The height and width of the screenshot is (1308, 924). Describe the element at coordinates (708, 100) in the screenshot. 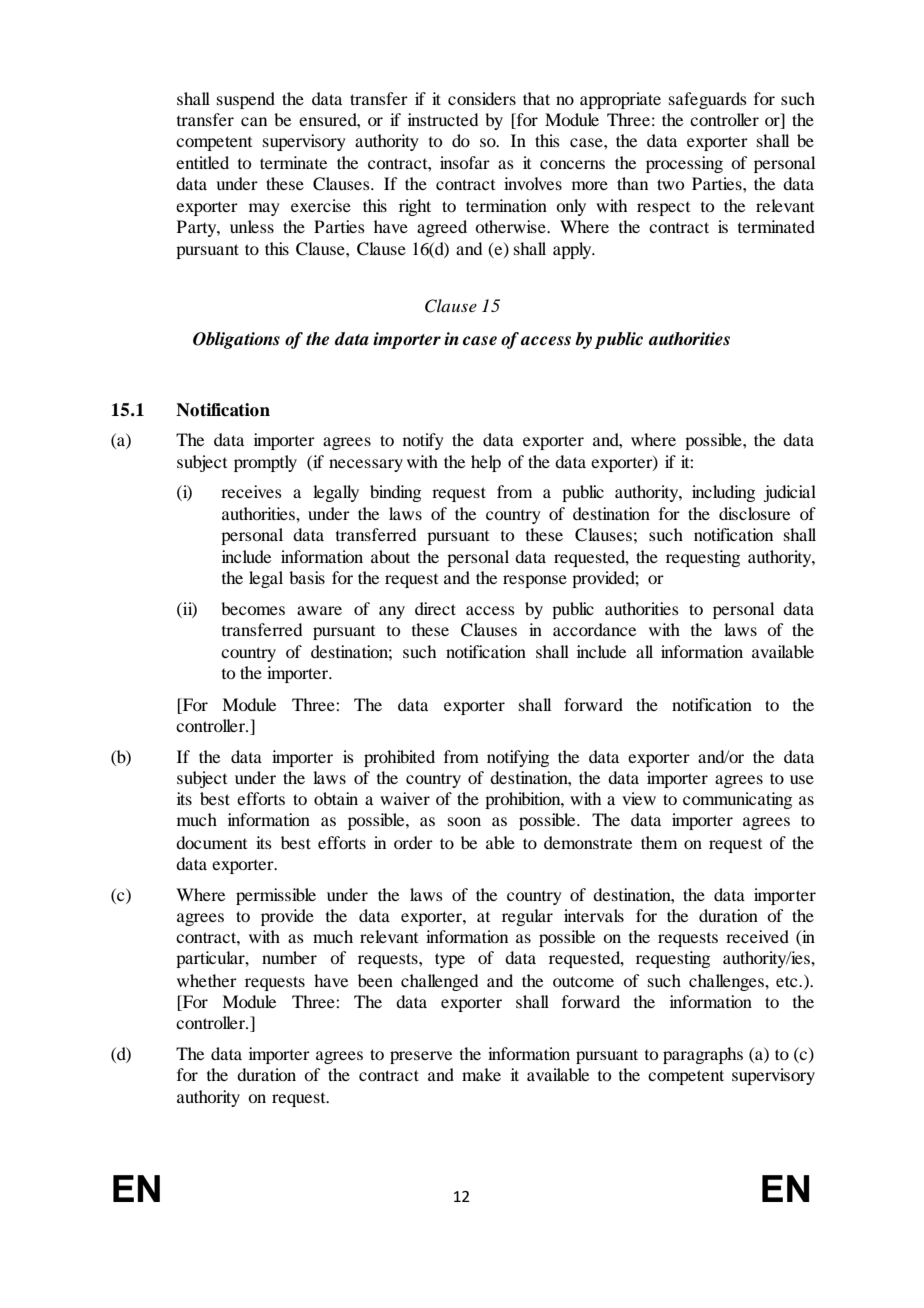

I see `safeguards` at that location.
